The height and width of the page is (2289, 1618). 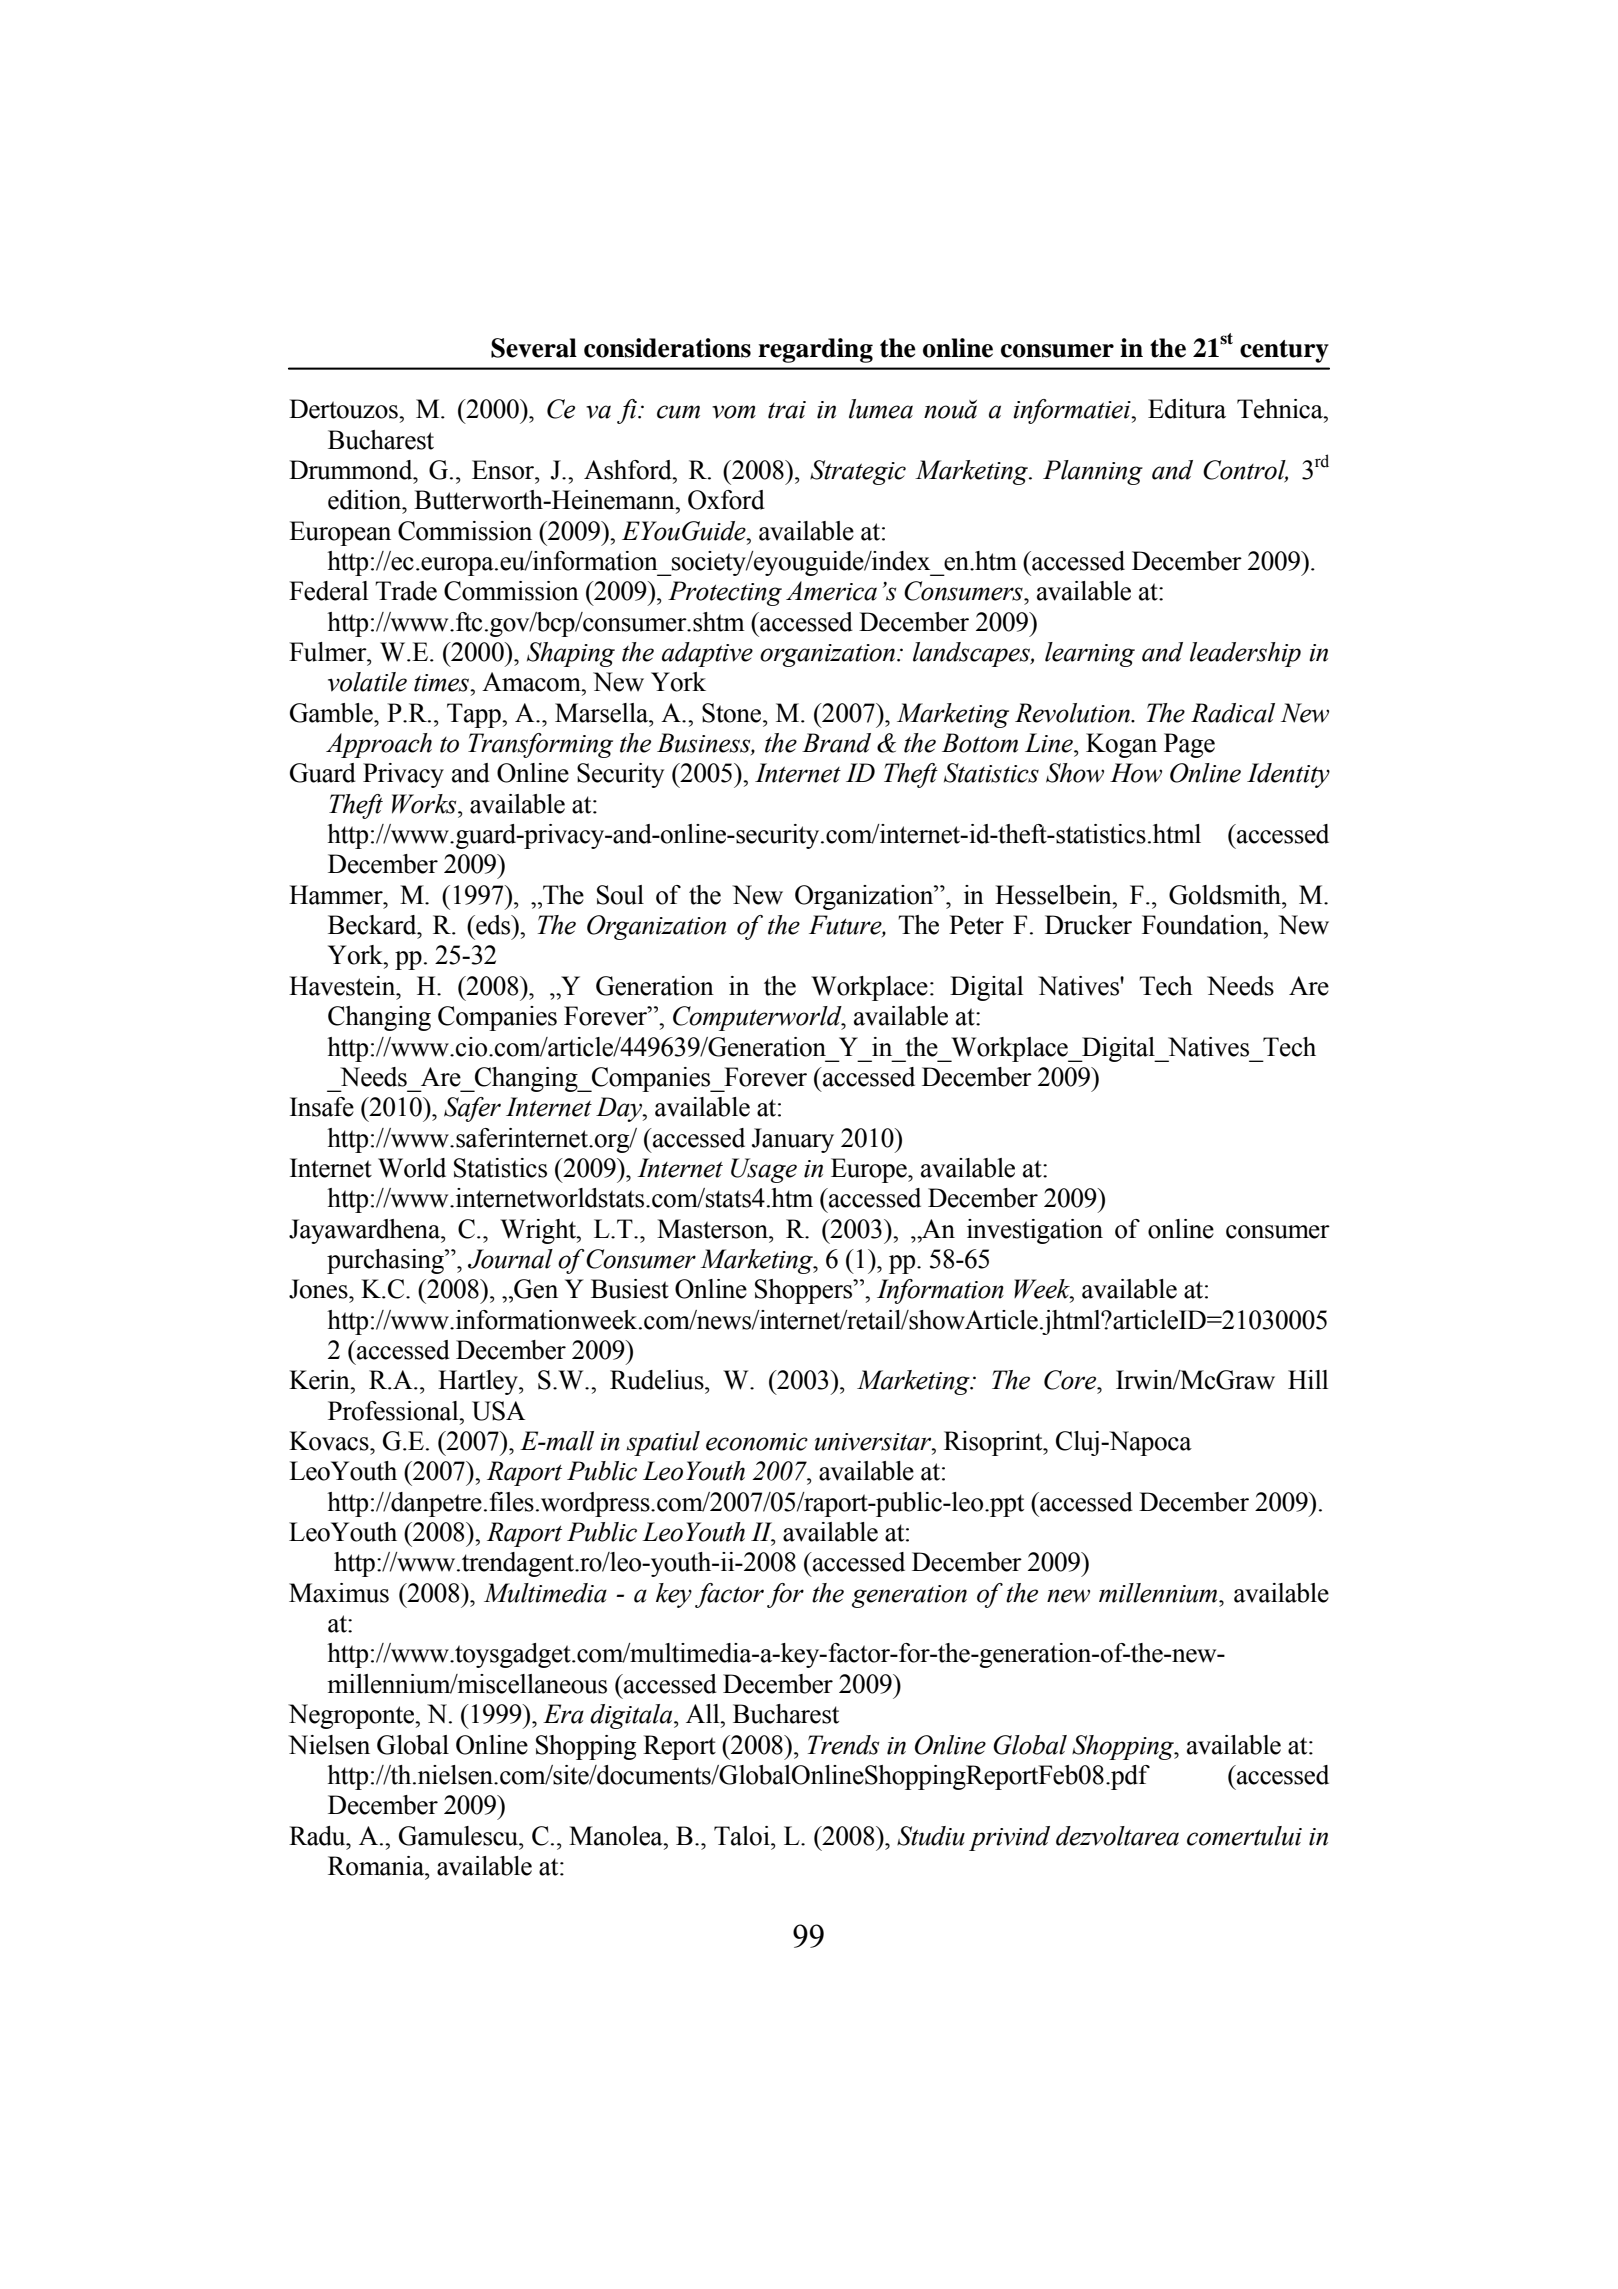 I want to click on Romania, so click(x=377, y=1866).
